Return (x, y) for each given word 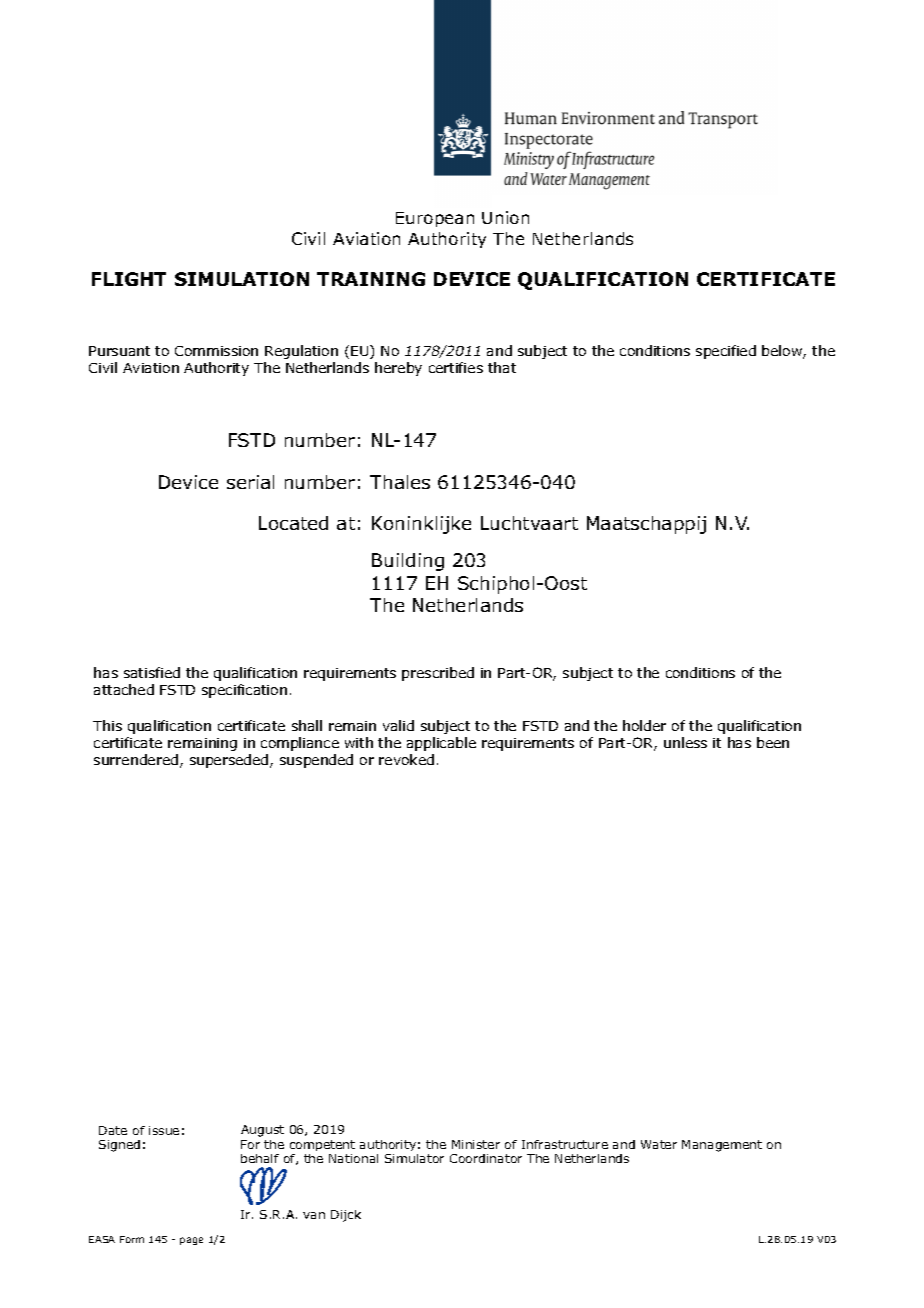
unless (685, 742)
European (435, 219)
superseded (230, 761)
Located (293, 523)
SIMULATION (242, 279)
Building (408, 562)
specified (726, 352)
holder (644, 725)
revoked (406, 759)
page (191, 1241)
